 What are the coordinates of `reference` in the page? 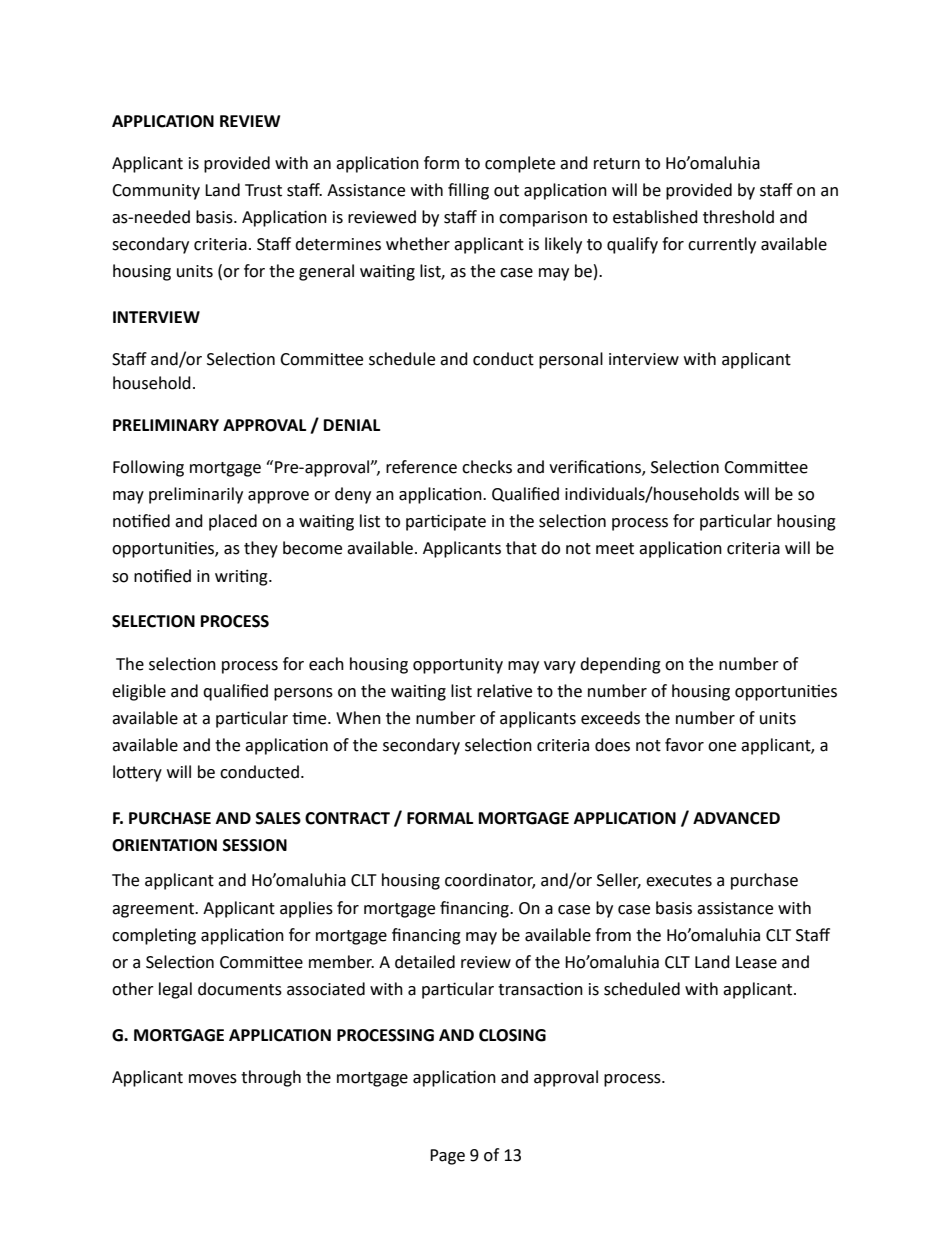 It's located at (421, 467).
